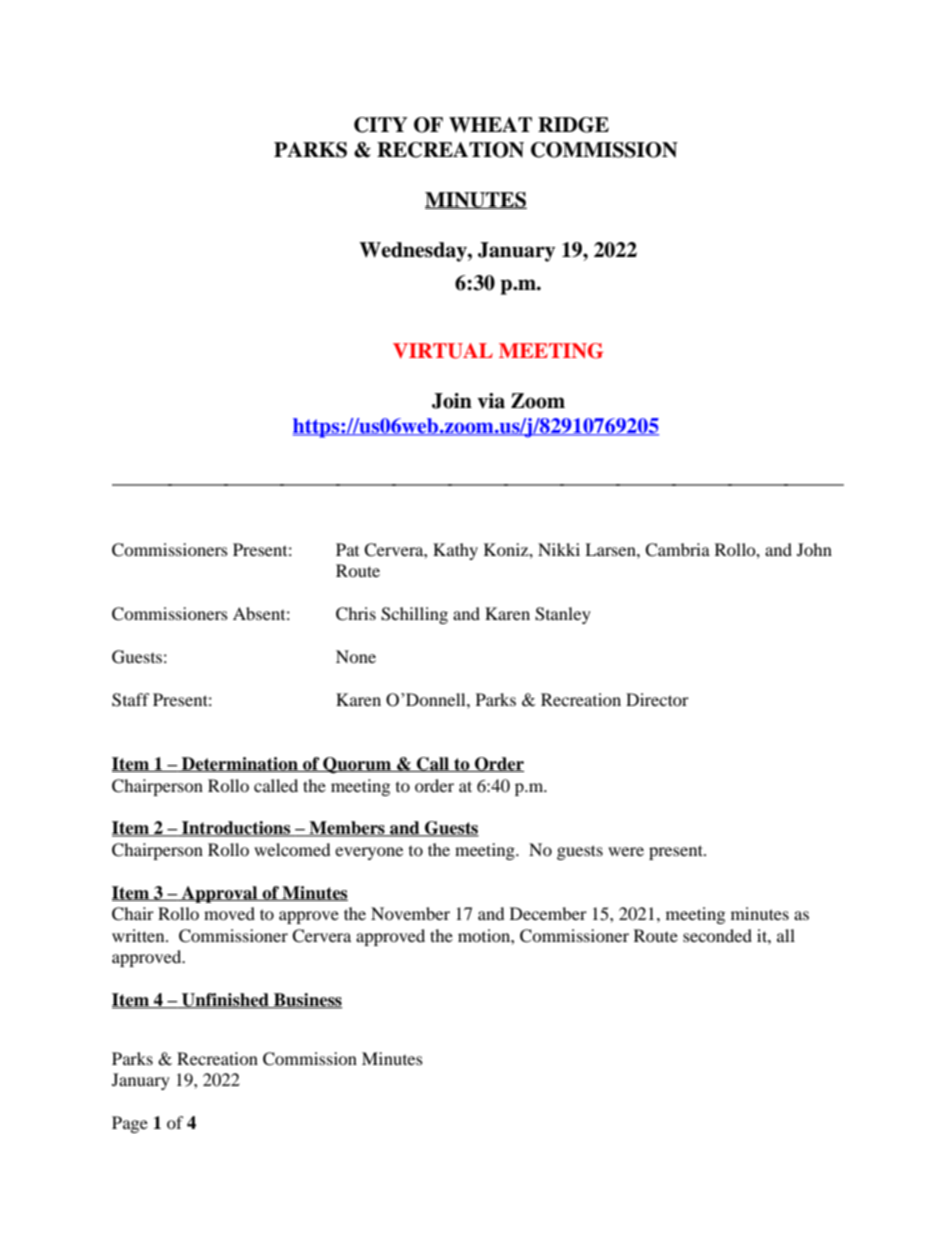 Image resolution: width=952 pixels, height=1233 pixels. Describe the element at coordinates (131, 700) in the document. I see `Staff` at that location.
